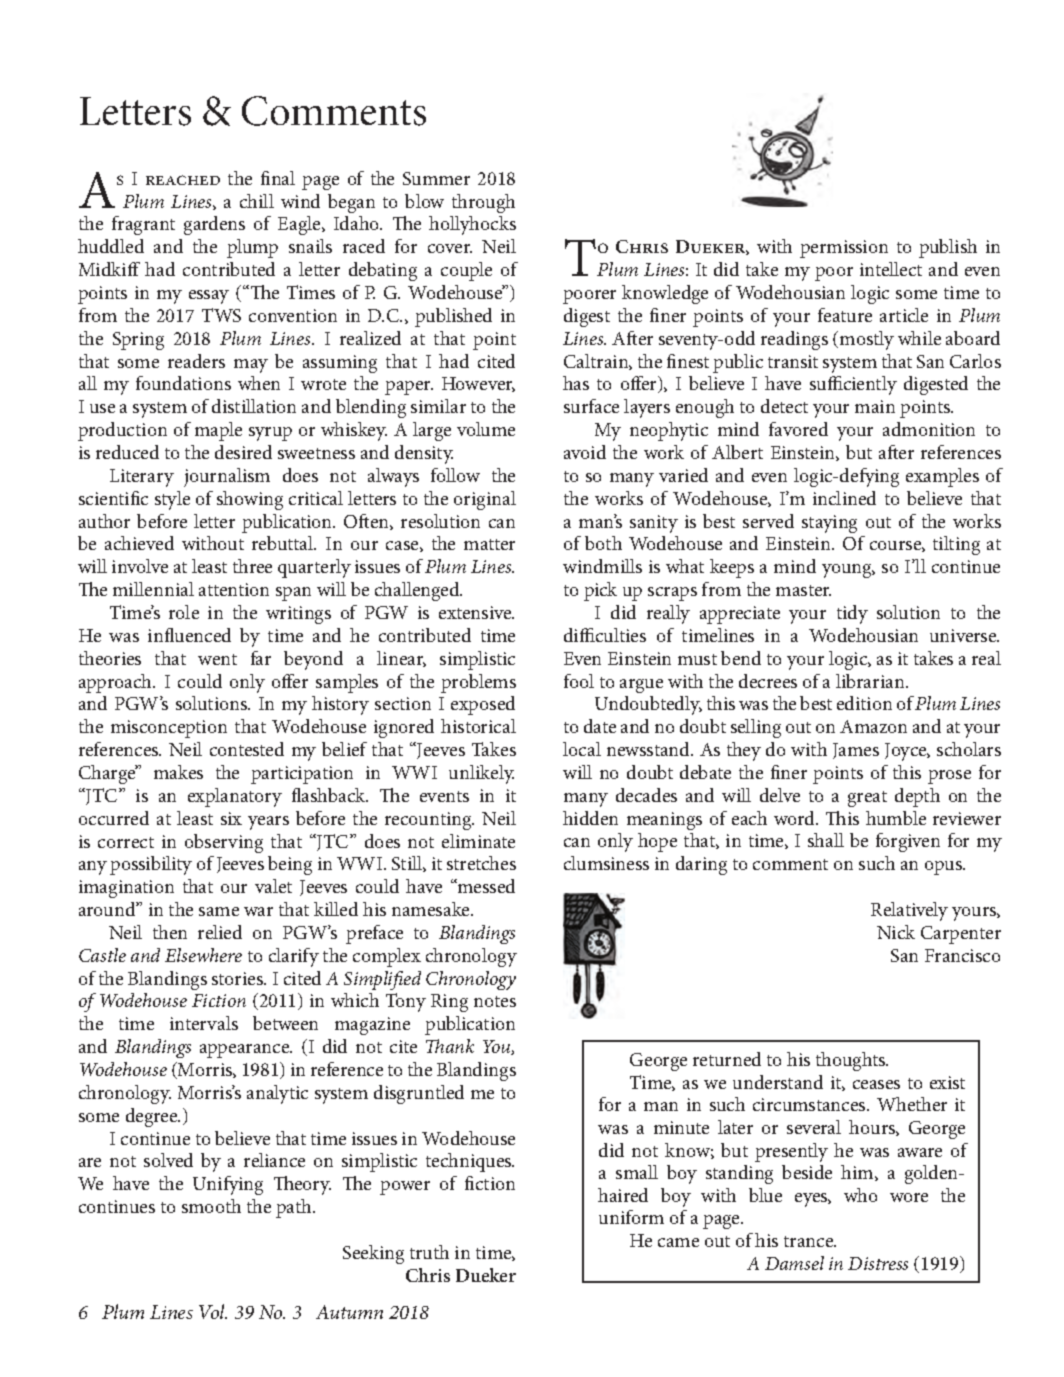  What do you see at coordinates (211, 1206) in the screenshot?
I see `smooth` at bounding box center [211, 1206].
